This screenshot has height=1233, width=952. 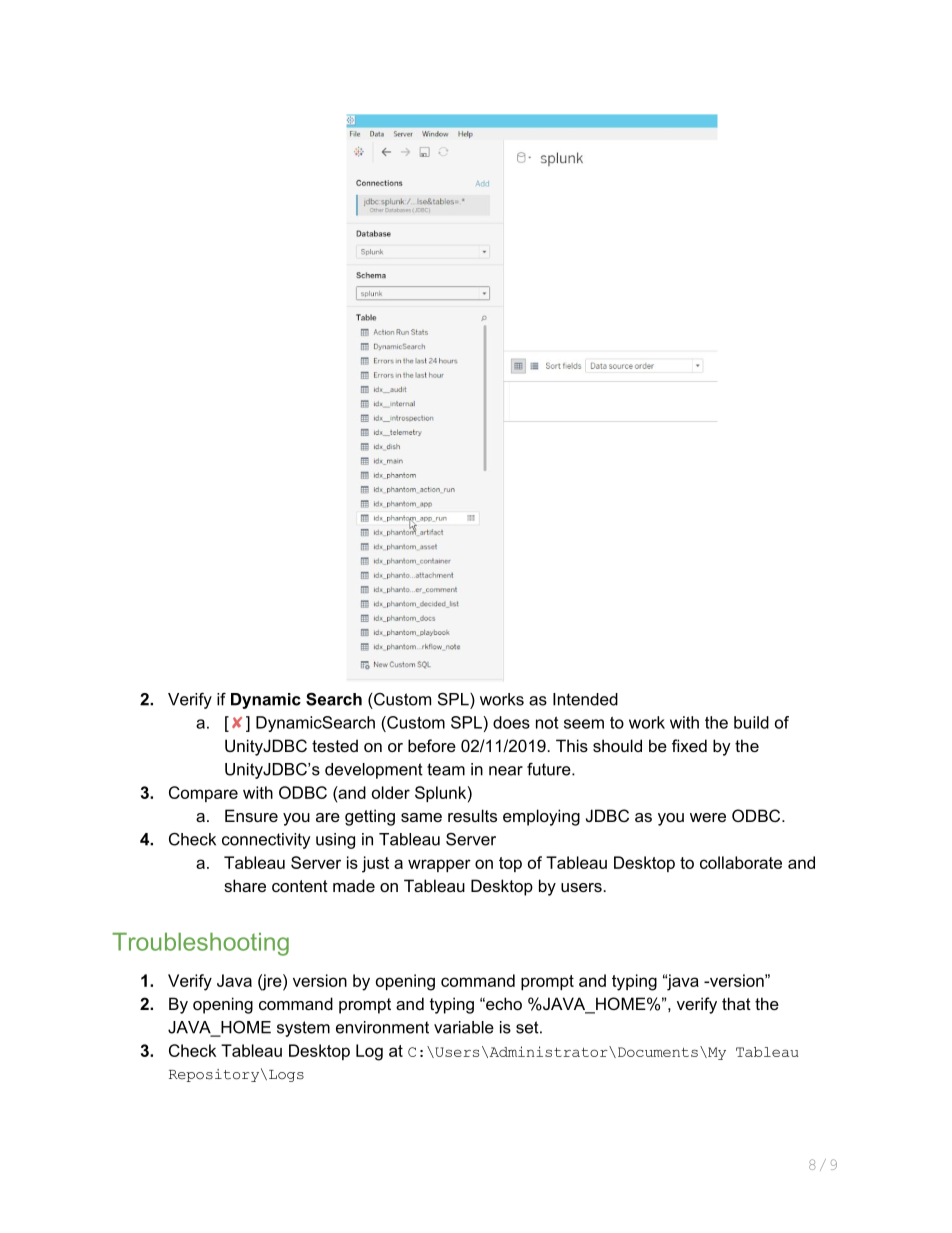 I want to click on collaborate, so click(x=741, y=862).
